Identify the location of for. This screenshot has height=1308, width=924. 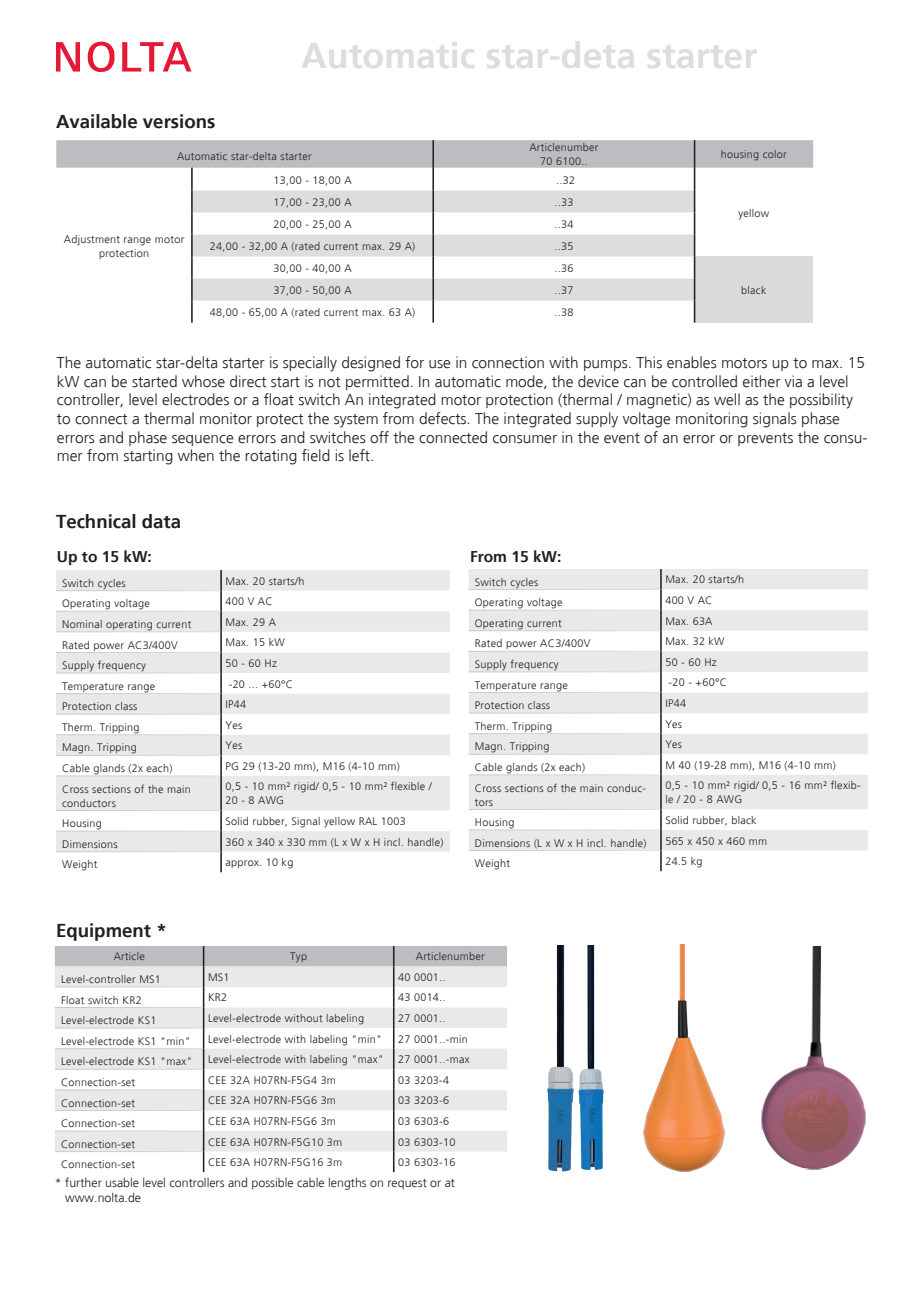
(414, 362).
